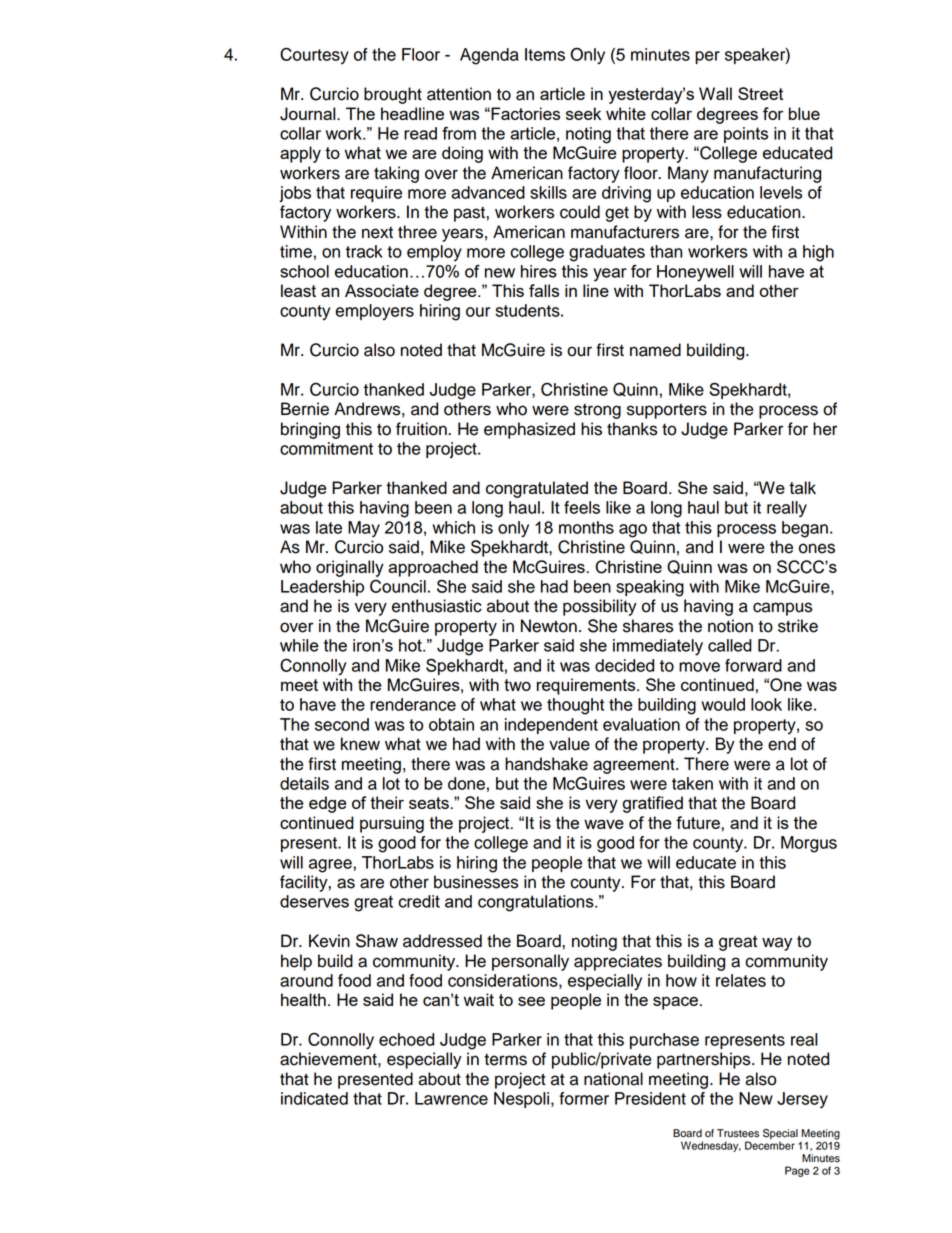  What do you see at coordinates (377, 941) in the page?
I see `Shaw` at bounding box center [377, 941].
